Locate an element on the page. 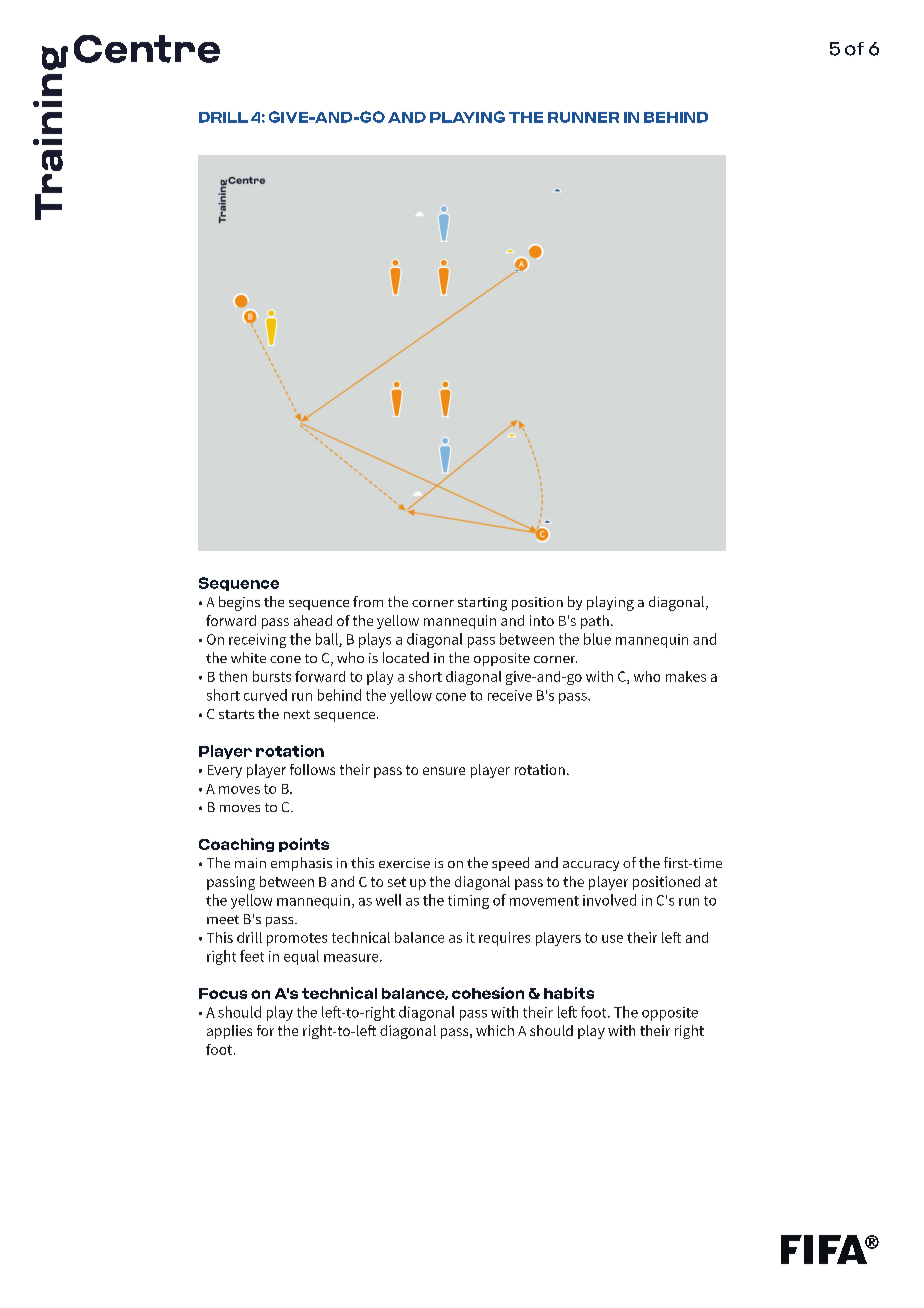 The height and width of the image is (1308, 924). begins is located at coordinates (239, 603).
